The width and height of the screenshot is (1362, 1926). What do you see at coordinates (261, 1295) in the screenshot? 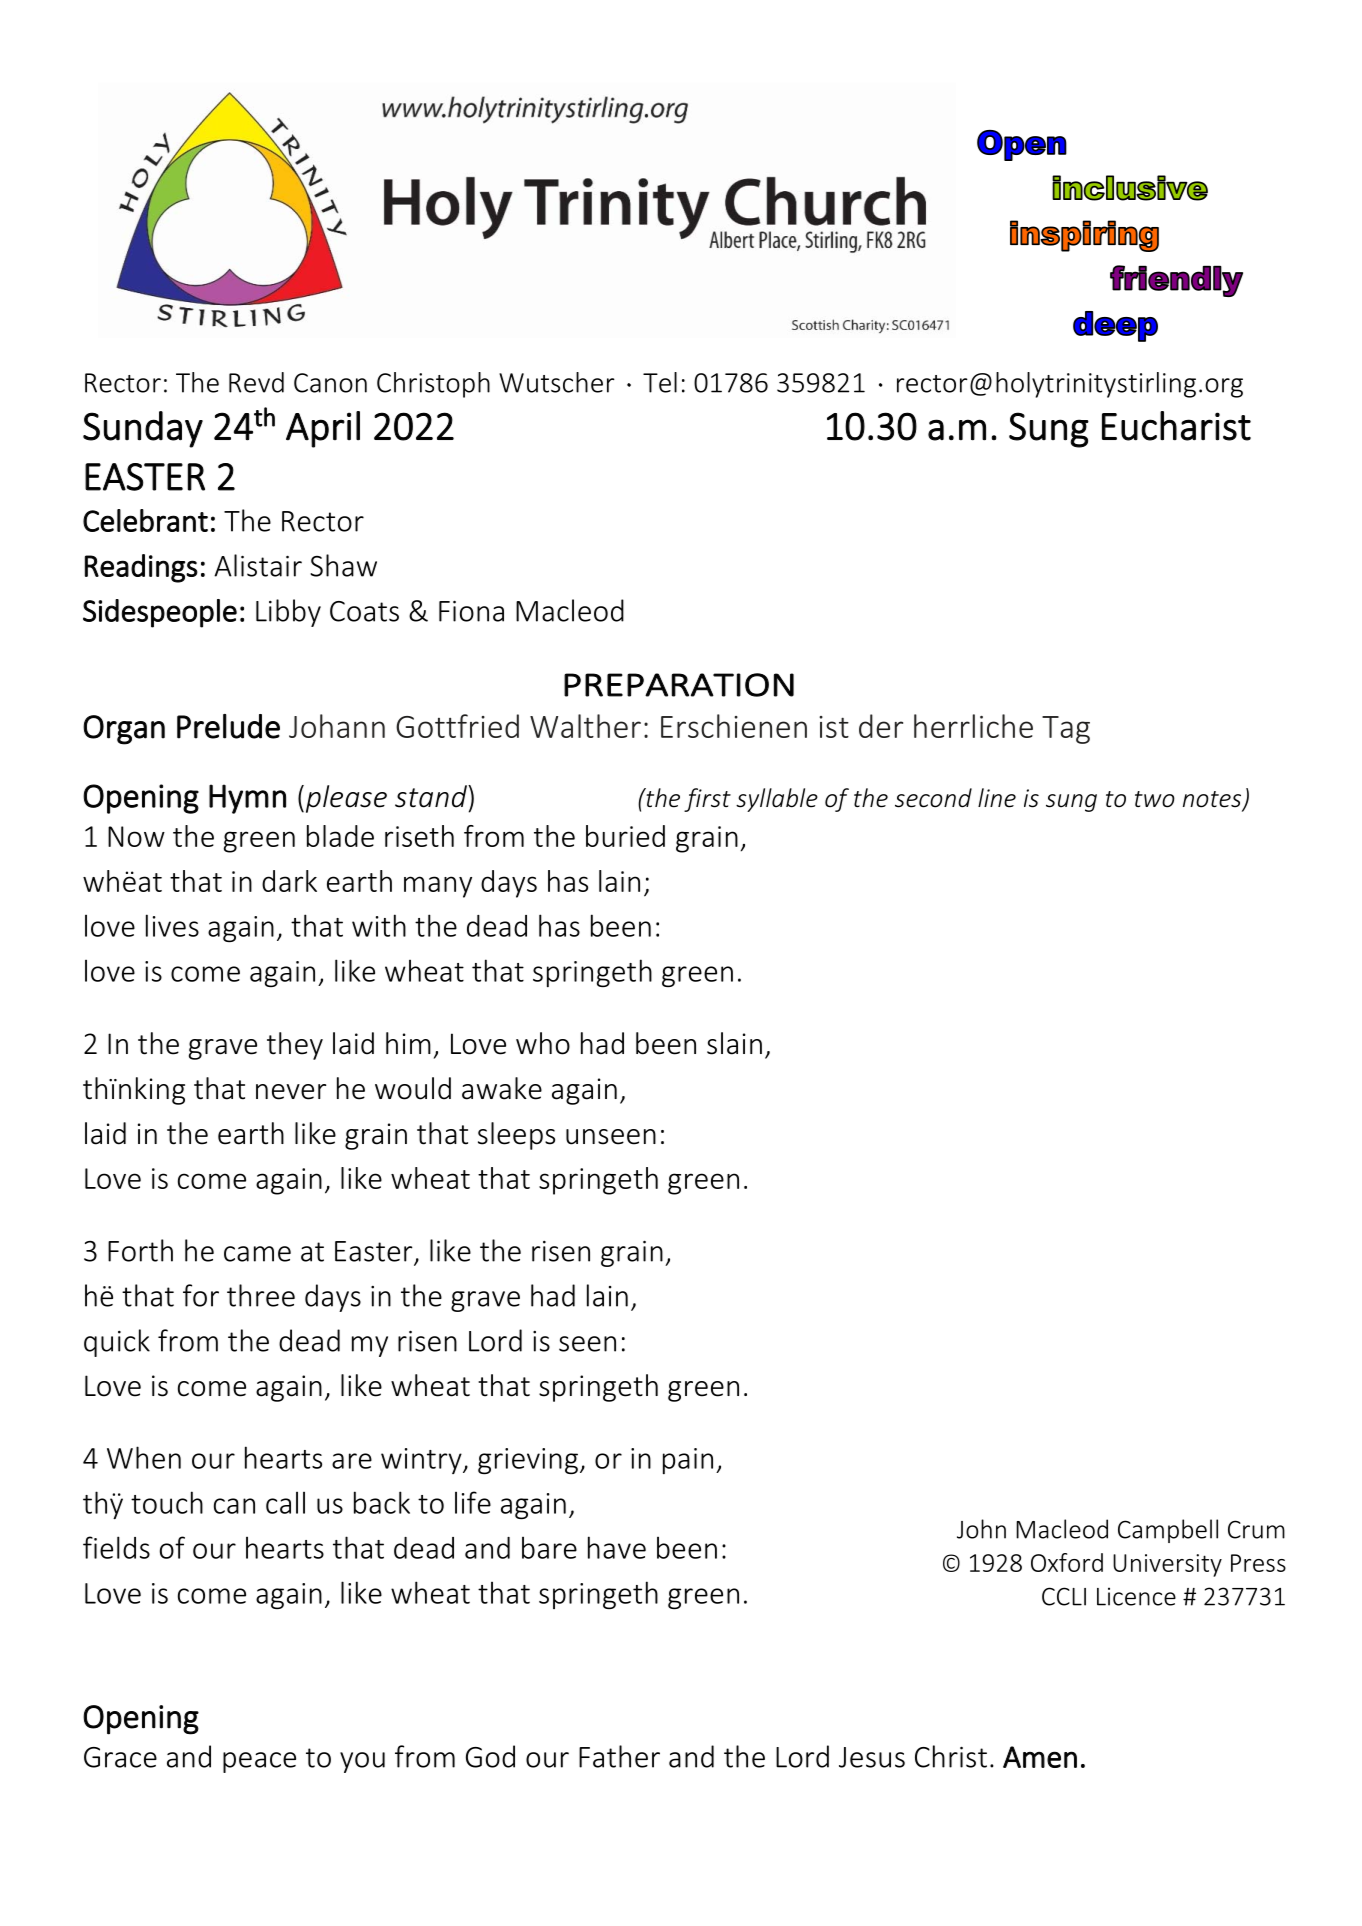
I see `three` at bounding box center [261, 1295].
